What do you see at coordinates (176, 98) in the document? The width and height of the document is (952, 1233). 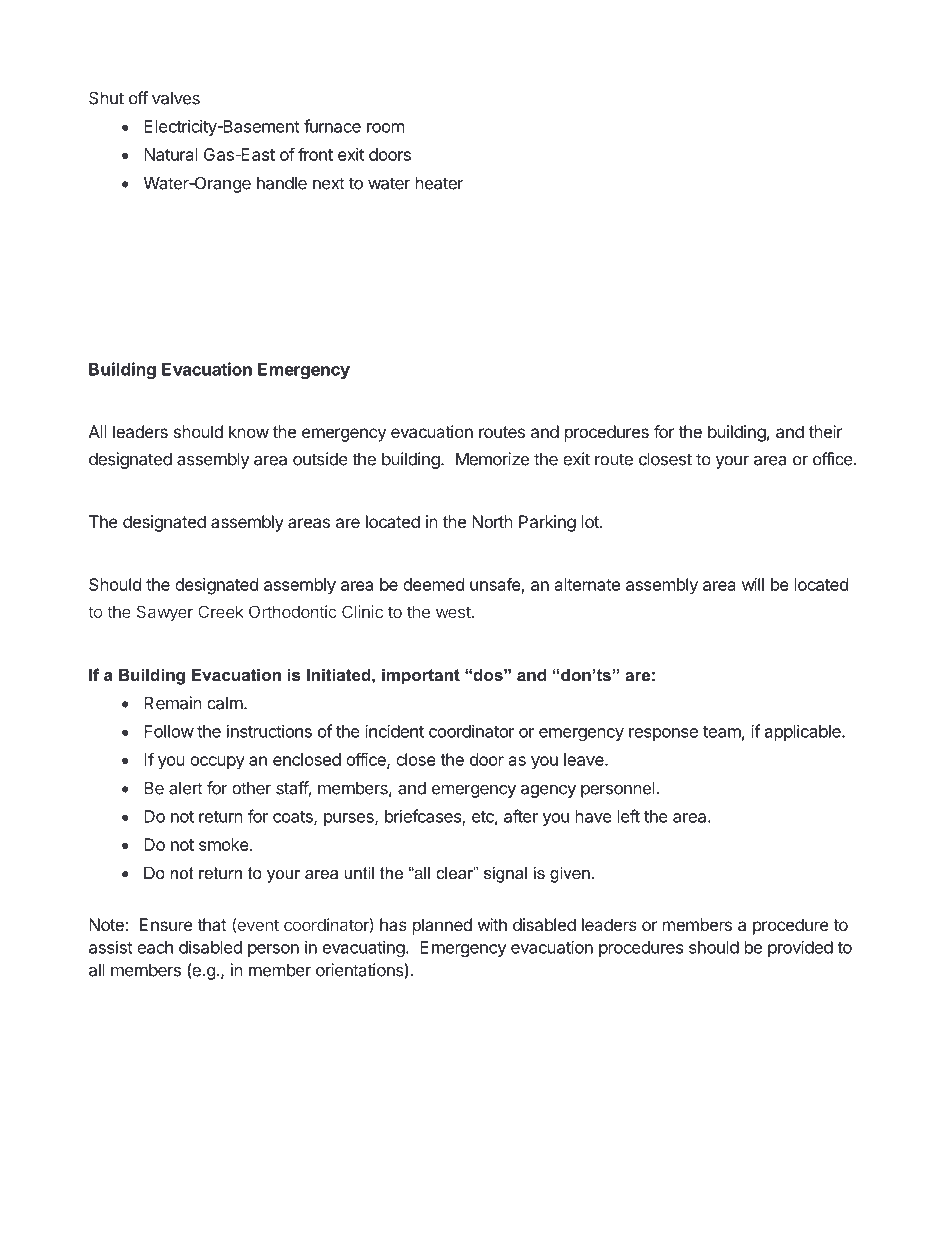 I see `valves` at bounding box center [176, 98].
